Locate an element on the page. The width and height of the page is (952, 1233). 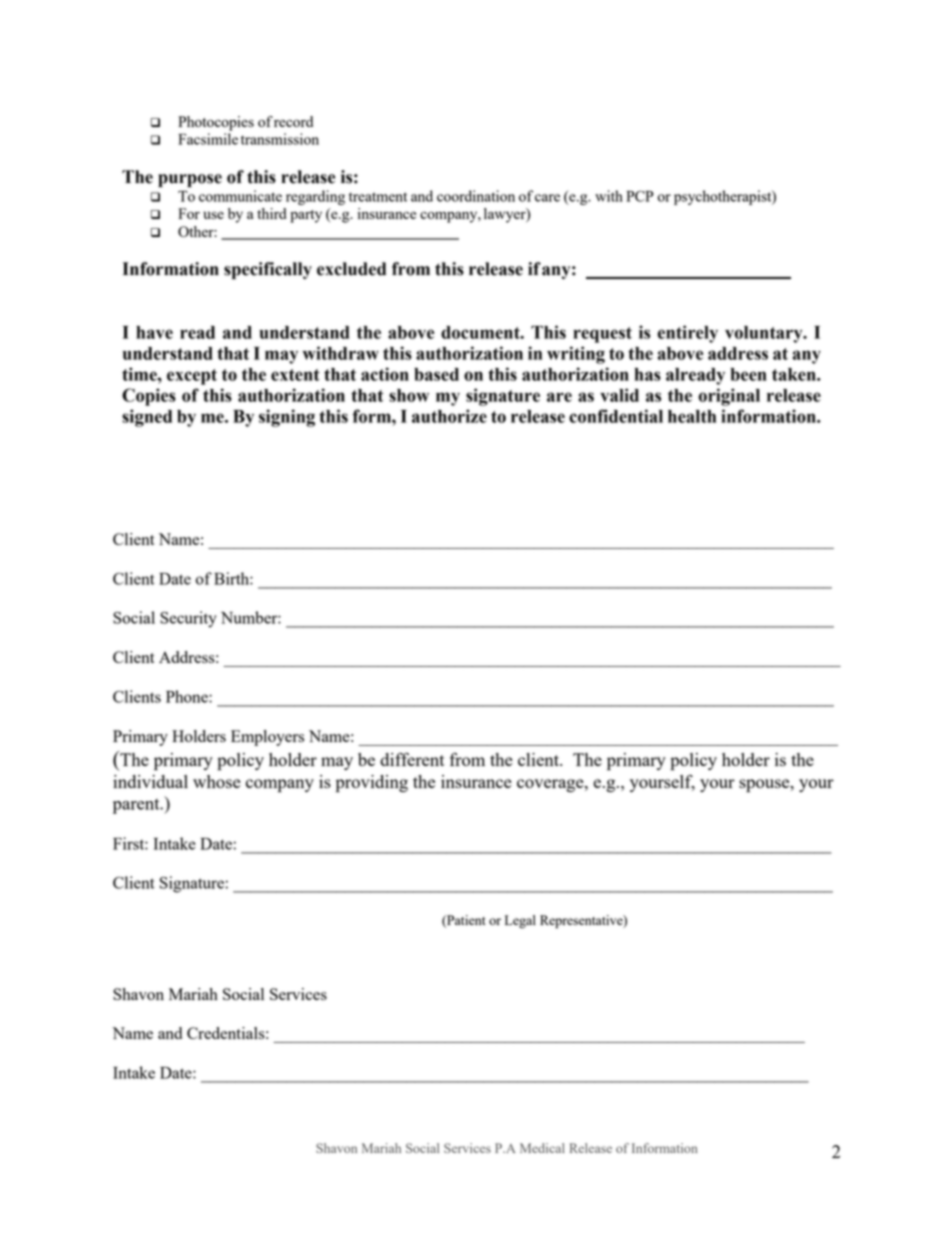
Medical is located at coordinates (542, 1148).
